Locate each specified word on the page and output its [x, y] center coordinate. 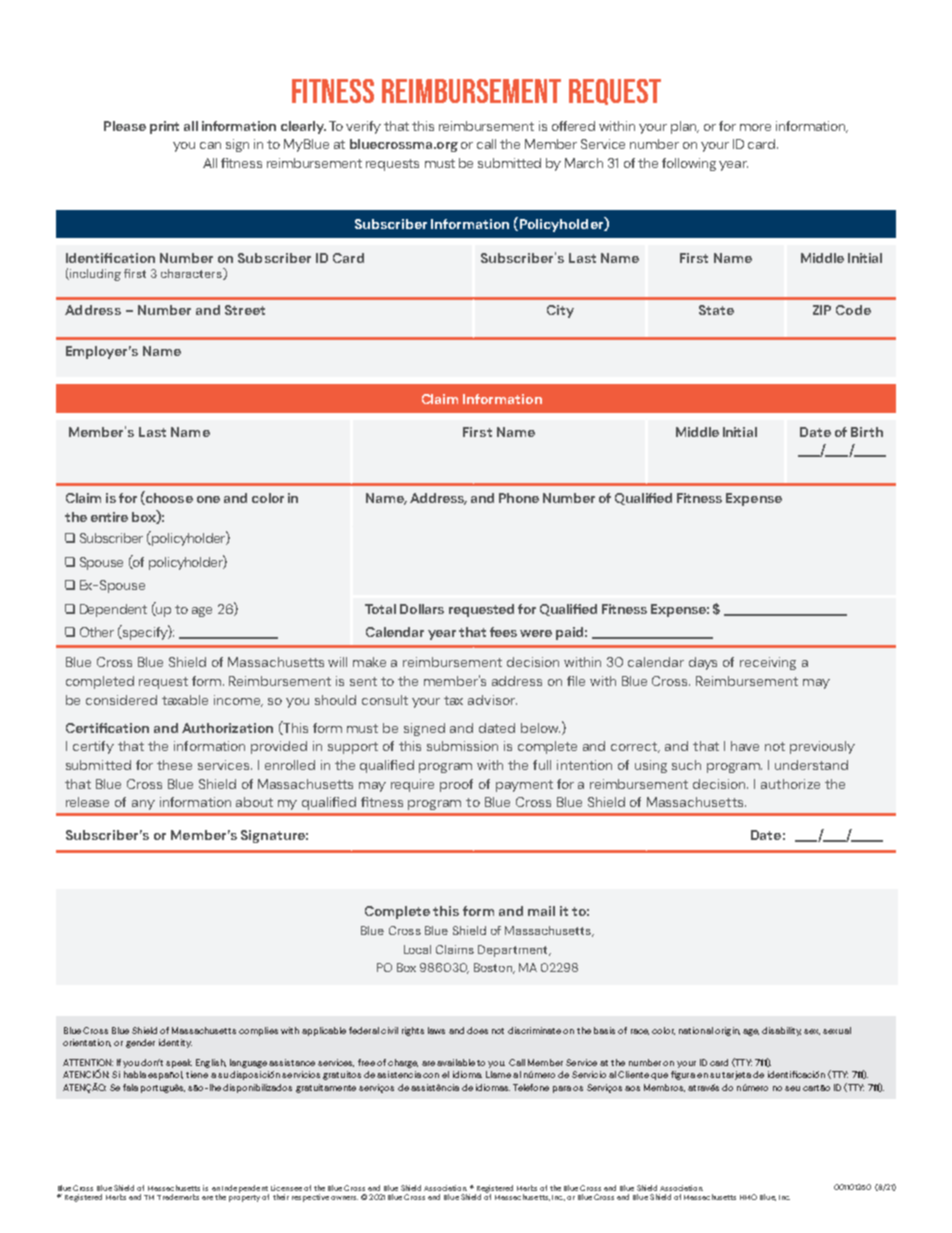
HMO [748, 1197]
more [755, 127]
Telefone [531, 1087]
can [210, 145]
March [584, 163]
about [254, 802]
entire [109, 517]
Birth [867, 432]
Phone [519, 498]
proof [456, 785]
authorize [790, 784]
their [281, 1197]
